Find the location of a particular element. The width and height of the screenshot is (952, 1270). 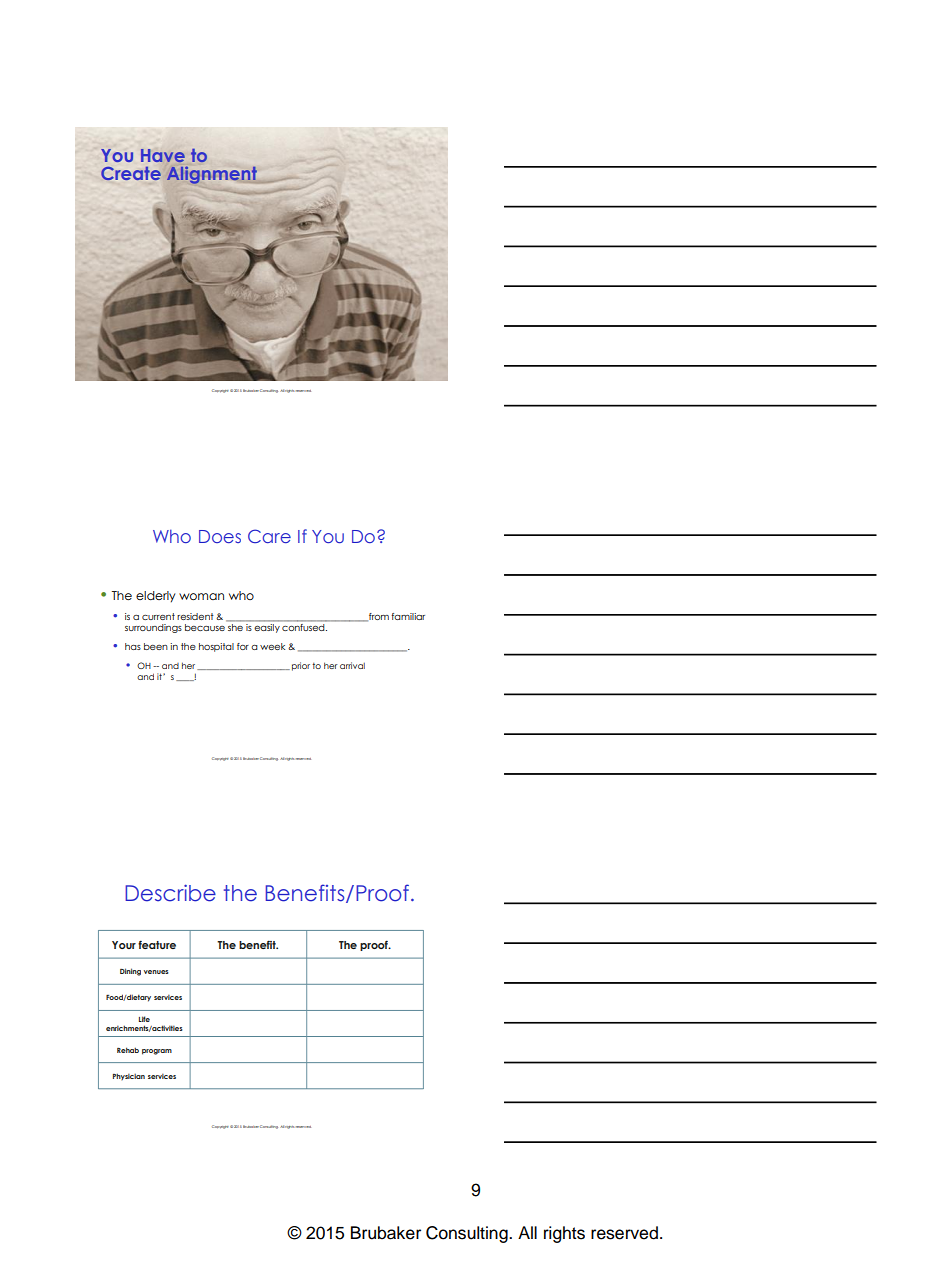

Care is located at coordinates (269, 536).
